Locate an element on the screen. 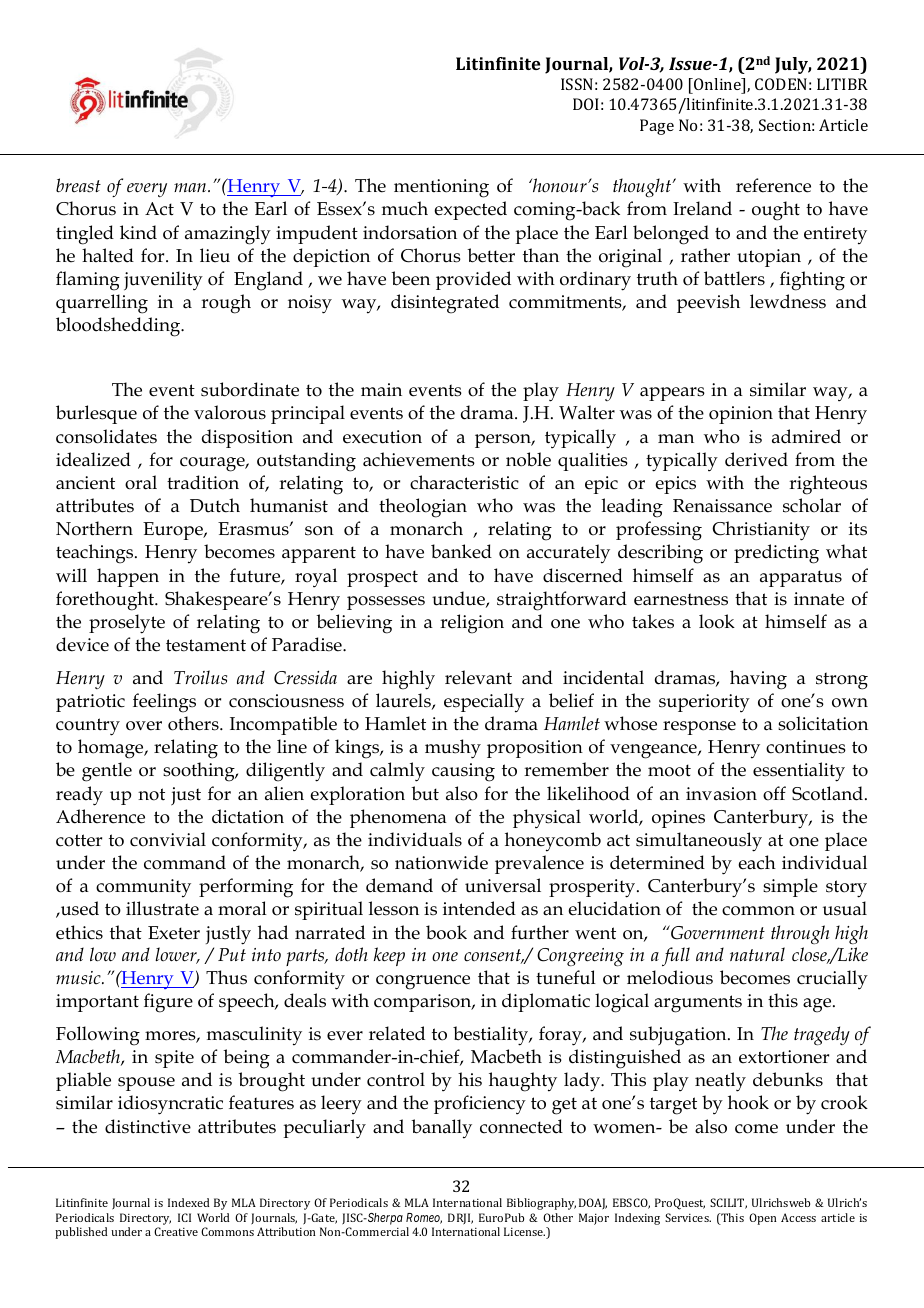 This screenshot has width=924, height=1308. License is located at coordinates (524, 1231).
